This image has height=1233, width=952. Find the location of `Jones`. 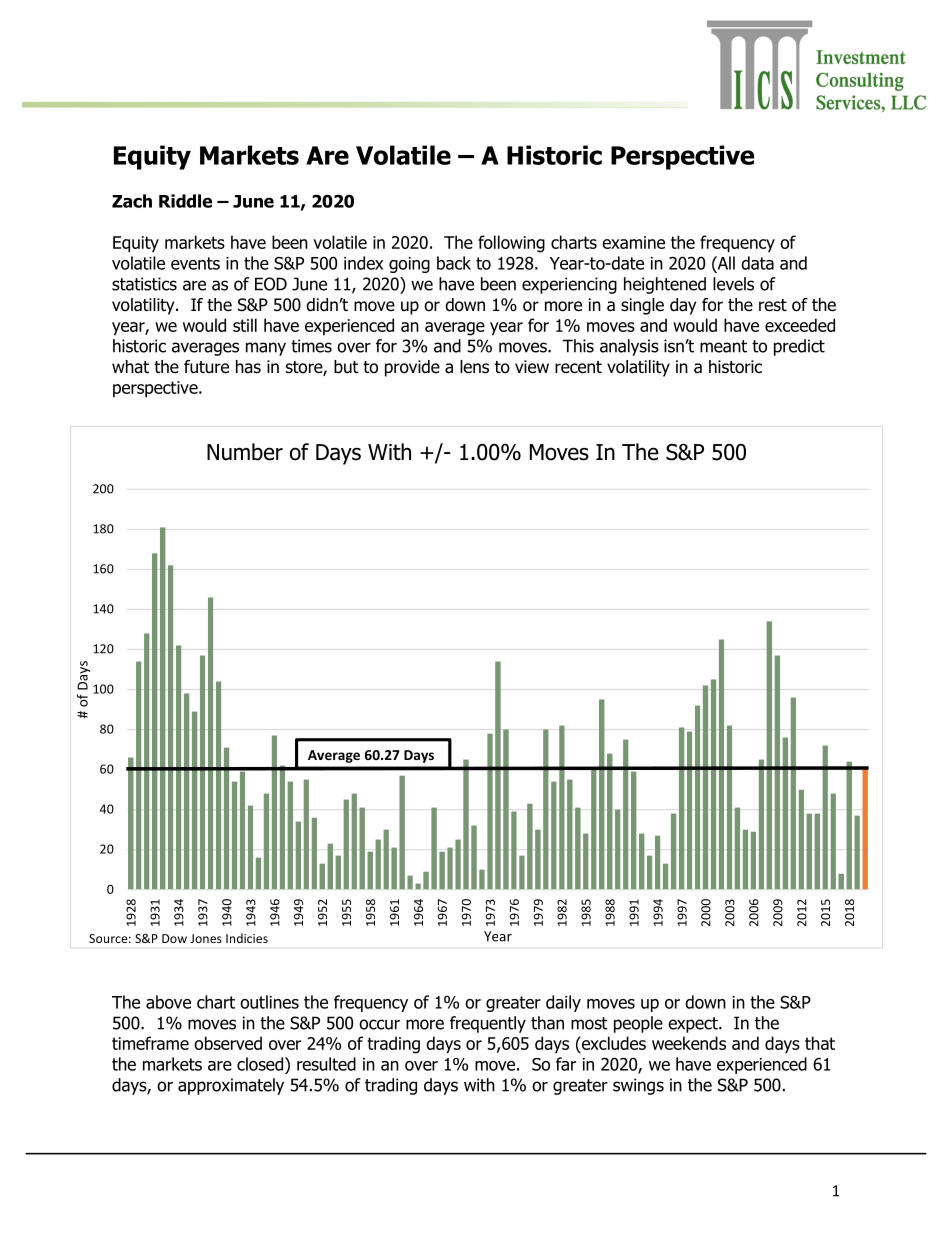

Jones is located at coordinates (206, 938).
